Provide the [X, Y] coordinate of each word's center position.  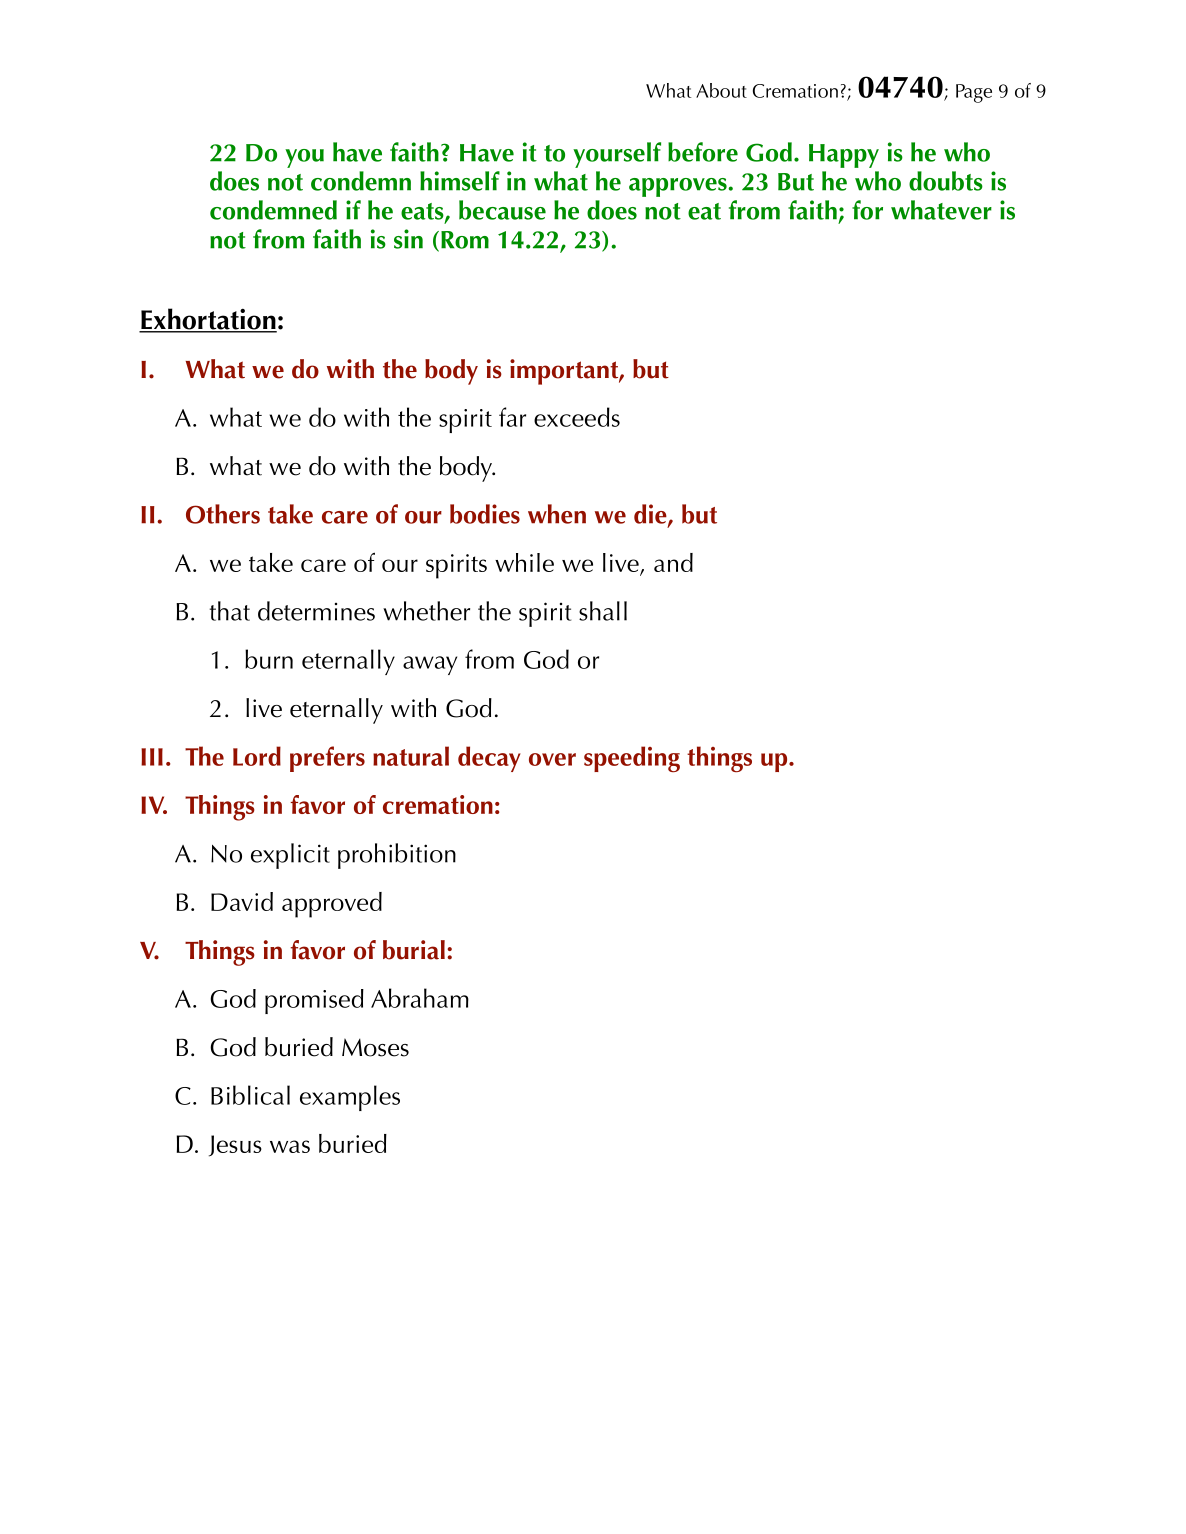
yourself [617, 155]
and [673, 562]
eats [423, 212]
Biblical [250, 1095]
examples [350, 1098]
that [230, 611]
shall [603, 611]
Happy [844, 156]
